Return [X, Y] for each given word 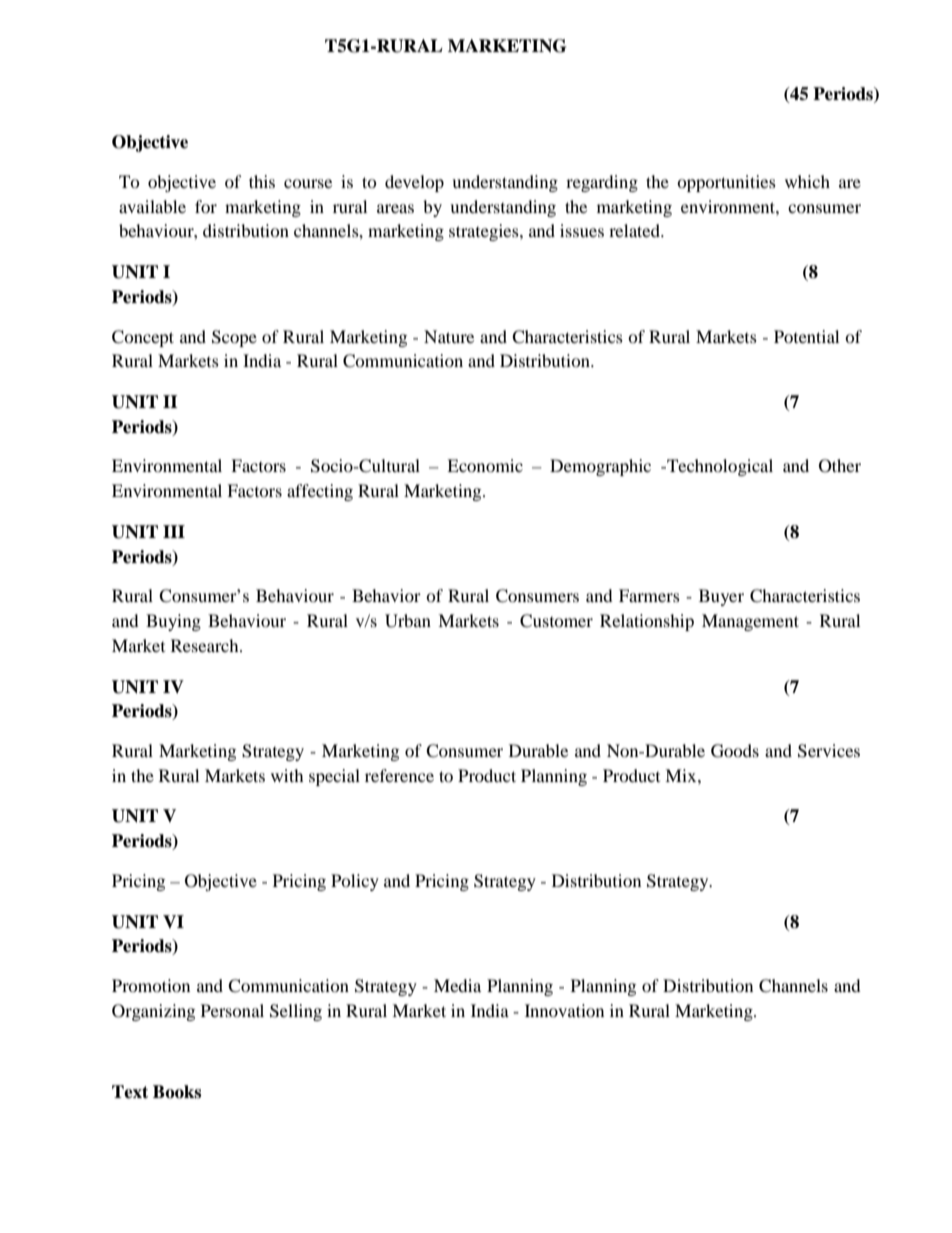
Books [177, 1092]
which [807, 181]
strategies [485, 232]
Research [206, 645]
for [206, 206]
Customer [556, 621]
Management [750, 622]
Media [457, 985]
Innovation [564, 1010]
